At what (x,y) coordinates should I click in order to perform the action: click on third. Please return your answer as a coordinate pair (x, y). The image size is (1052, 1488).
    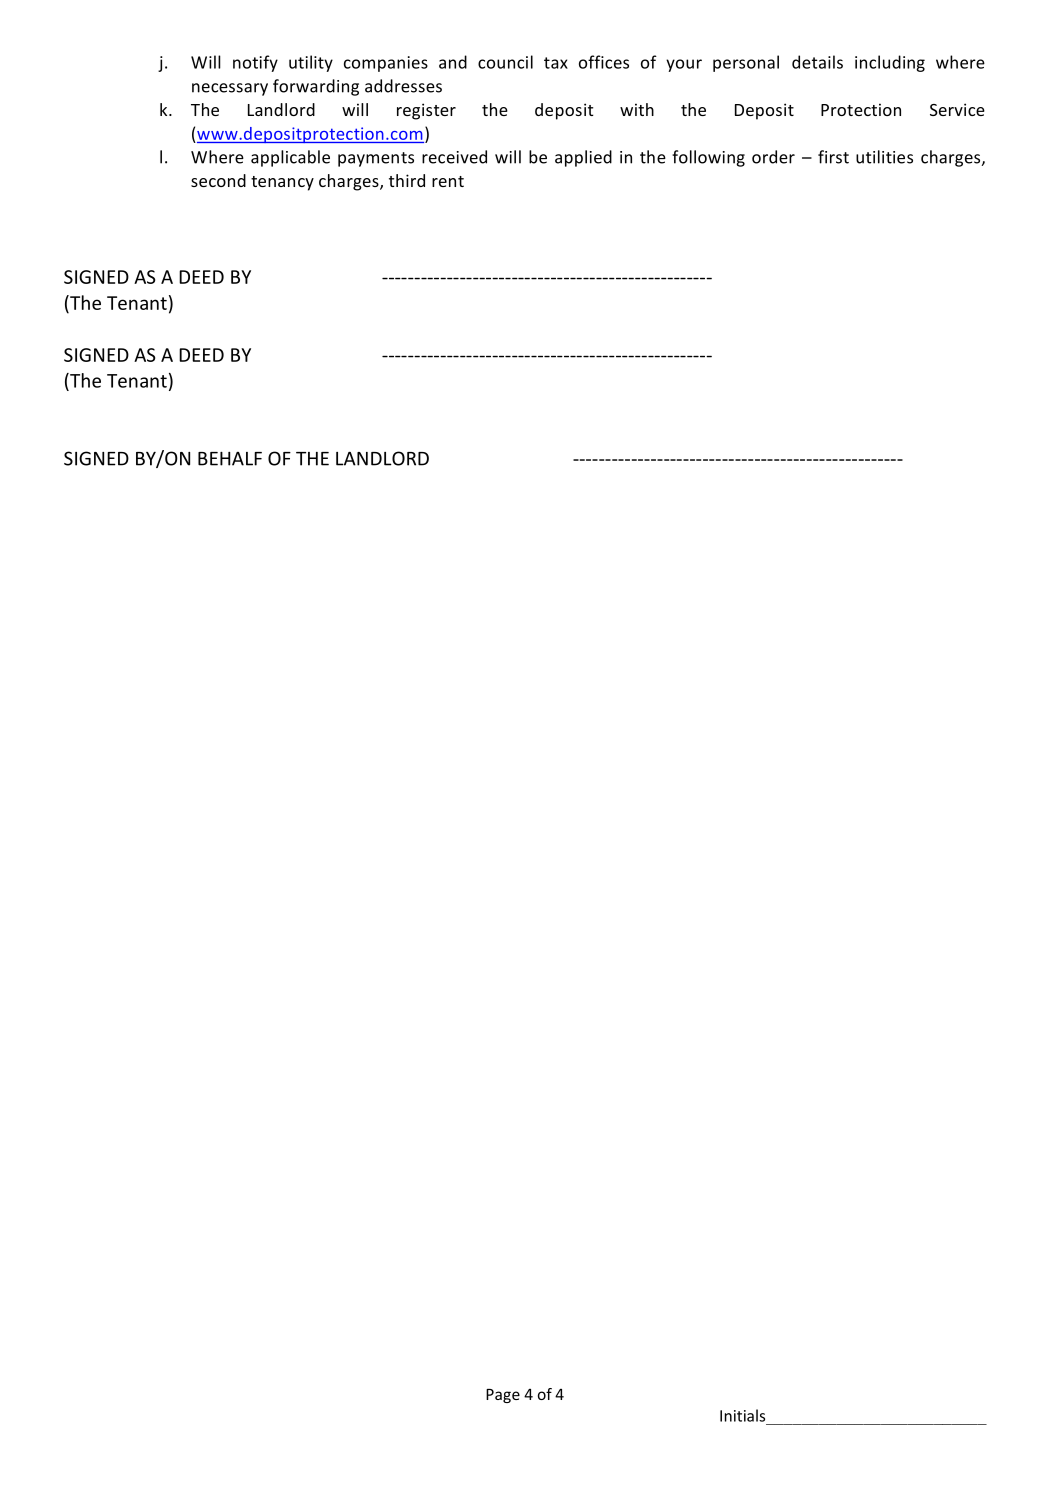
    Looking at the image, I should click on (407, 180).
